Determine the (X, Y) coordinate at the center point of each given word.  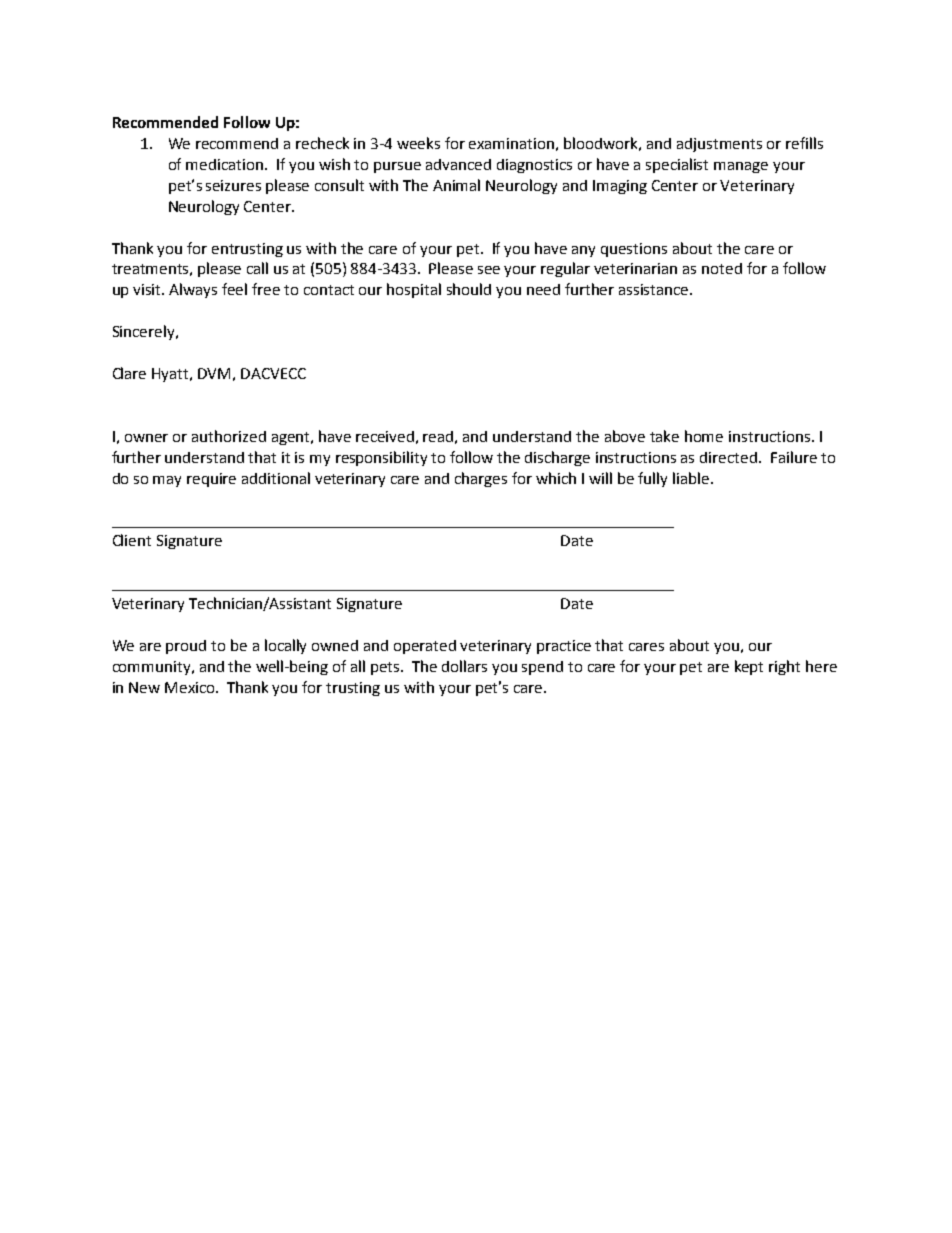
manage (741, 167)
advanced (458, 164)
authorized (229, 436)
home (704, 436)
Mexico (191, 687)
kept (749, 667)
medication (226, 164)
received (385, 436)
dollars (464, 666)
